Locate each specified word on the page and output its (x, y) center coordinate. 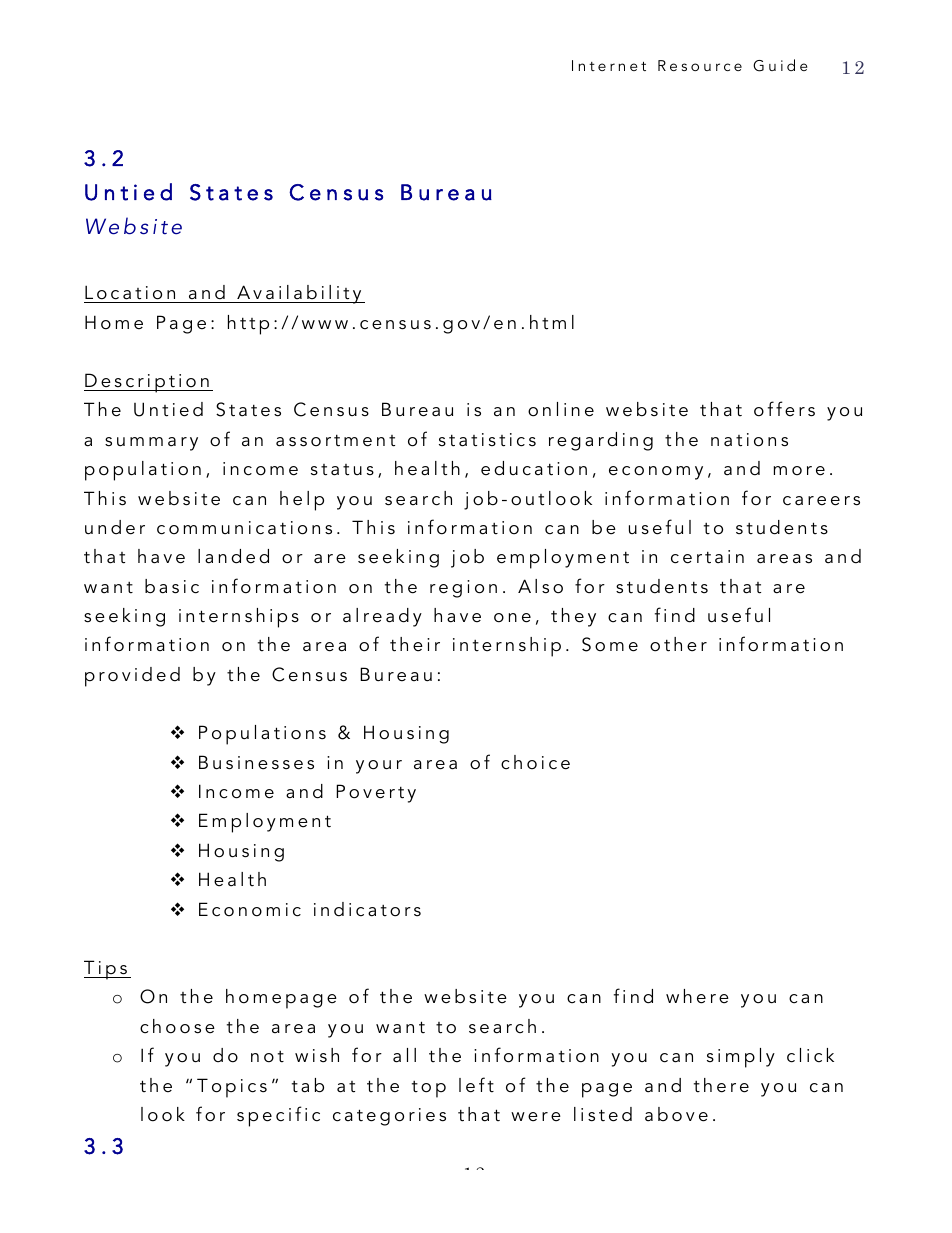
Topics (232, 1088)
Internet (609, 65)
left (476, 1085)
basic (172, 586)
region (463, 589)
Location (130, 292)
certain (707, 557)
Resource (700, 65)
